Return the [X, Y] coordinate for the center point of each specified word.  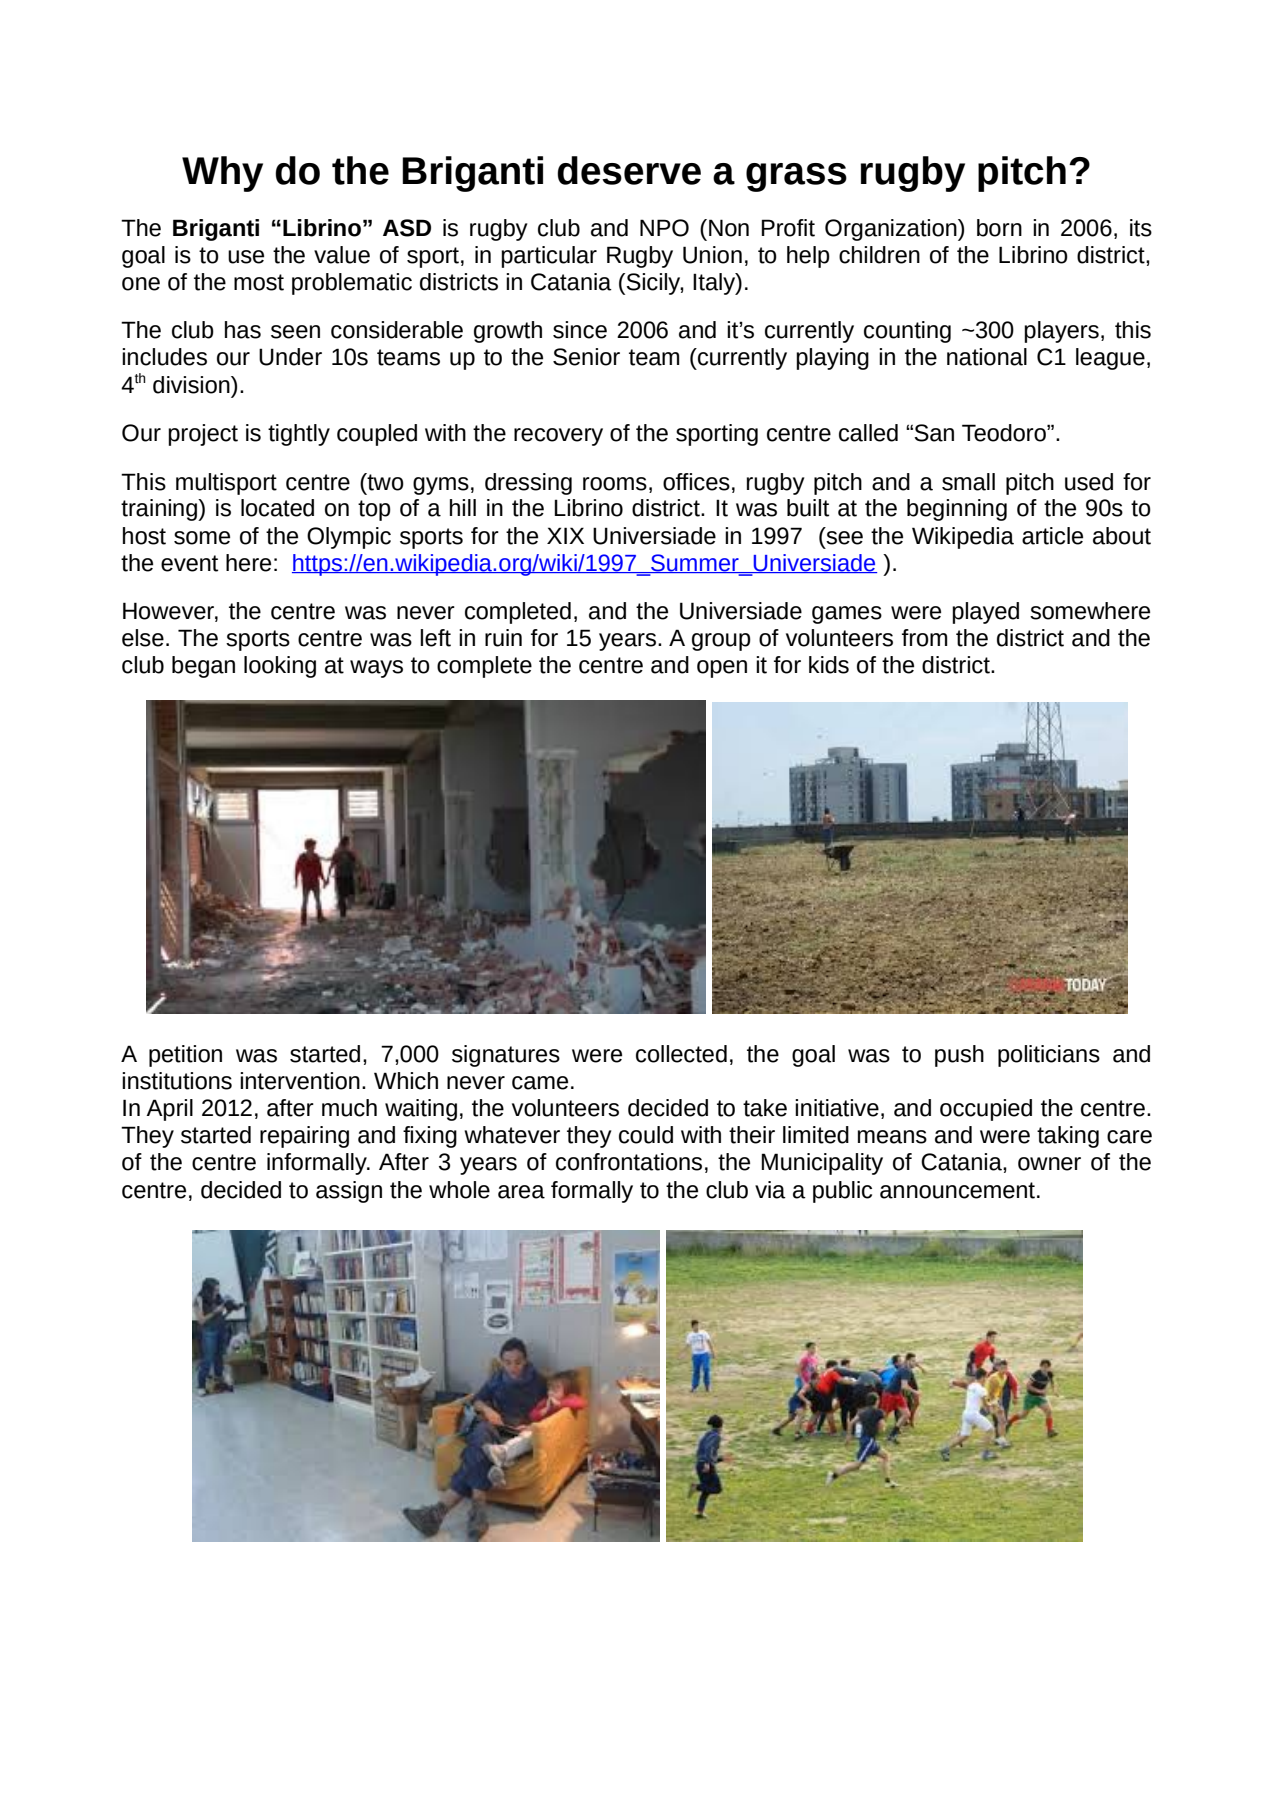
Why [222, 174]
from [924, 638]
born [999, 228]
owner [1049, 1164]
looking [280, 667]
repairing [304, 1137]
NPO [664, 228]
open [722, 669]
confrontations [629, 1162]
